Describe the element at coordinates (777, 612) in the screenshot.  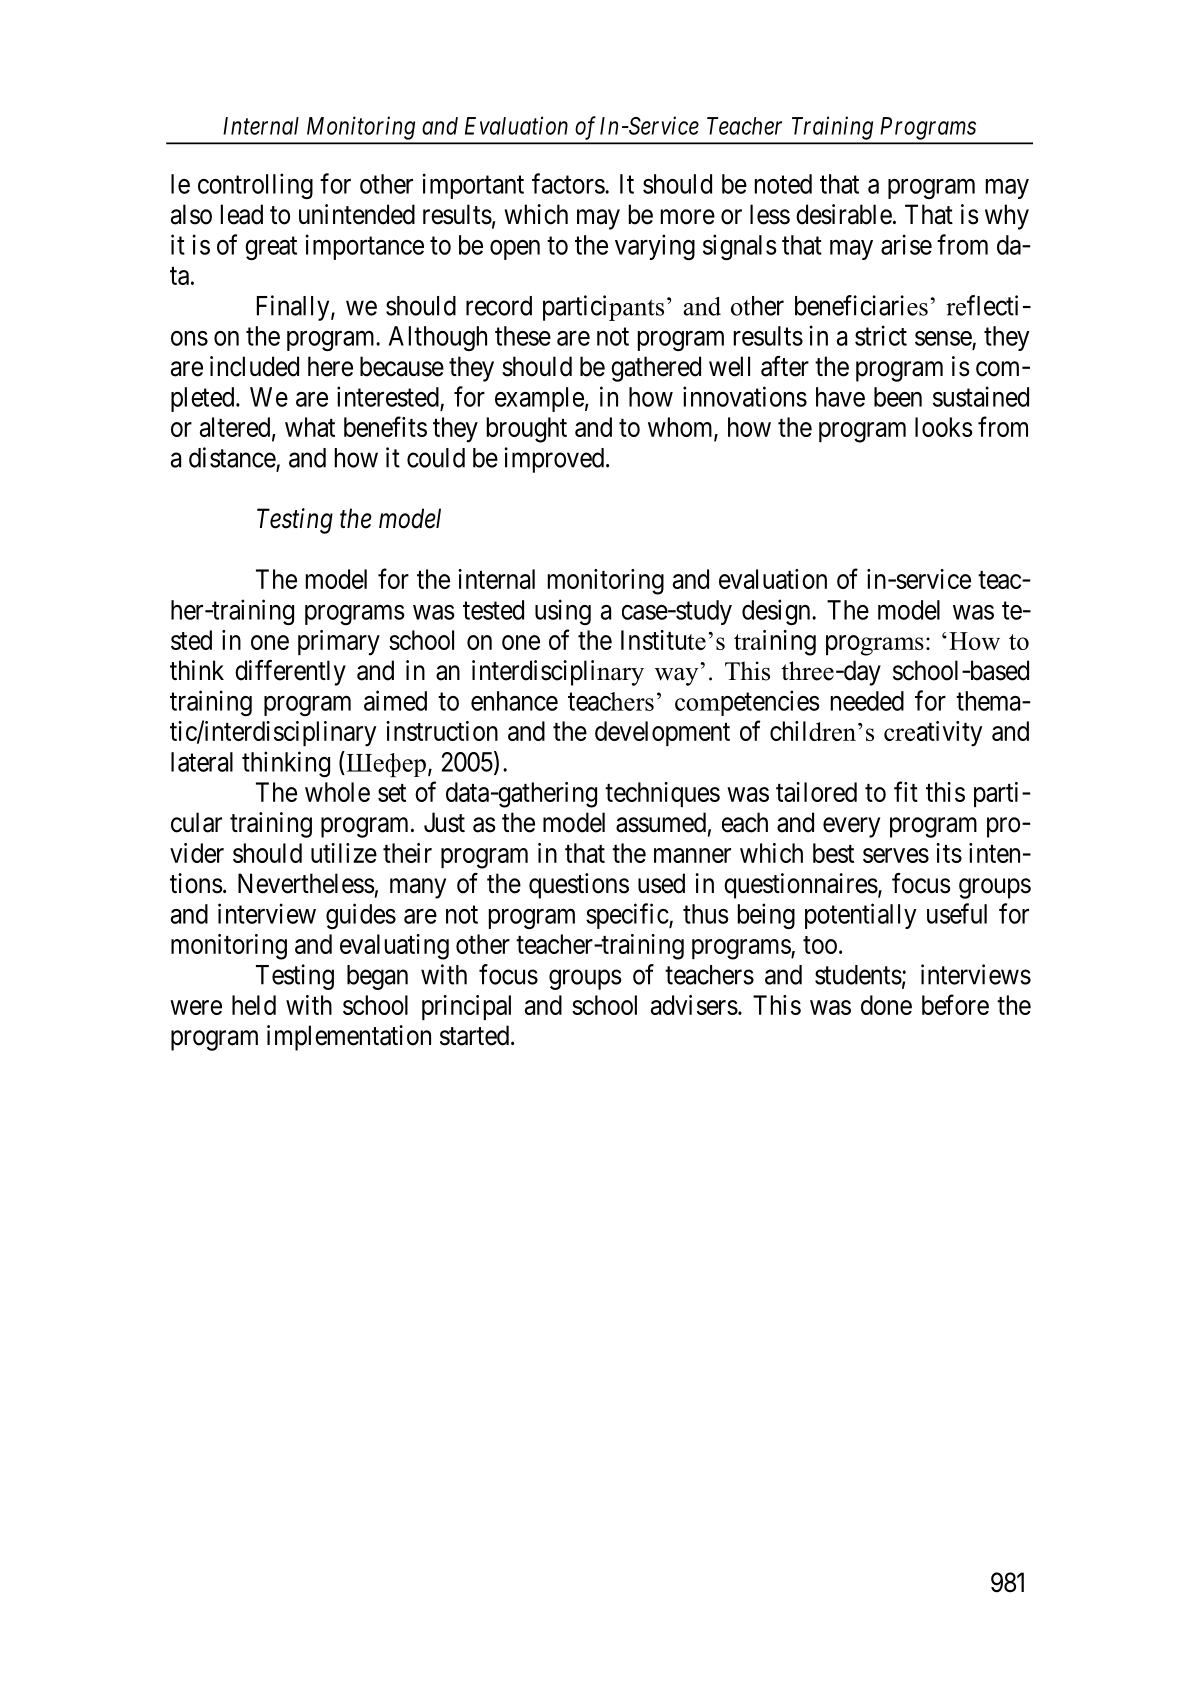
I see `design` at that location.
